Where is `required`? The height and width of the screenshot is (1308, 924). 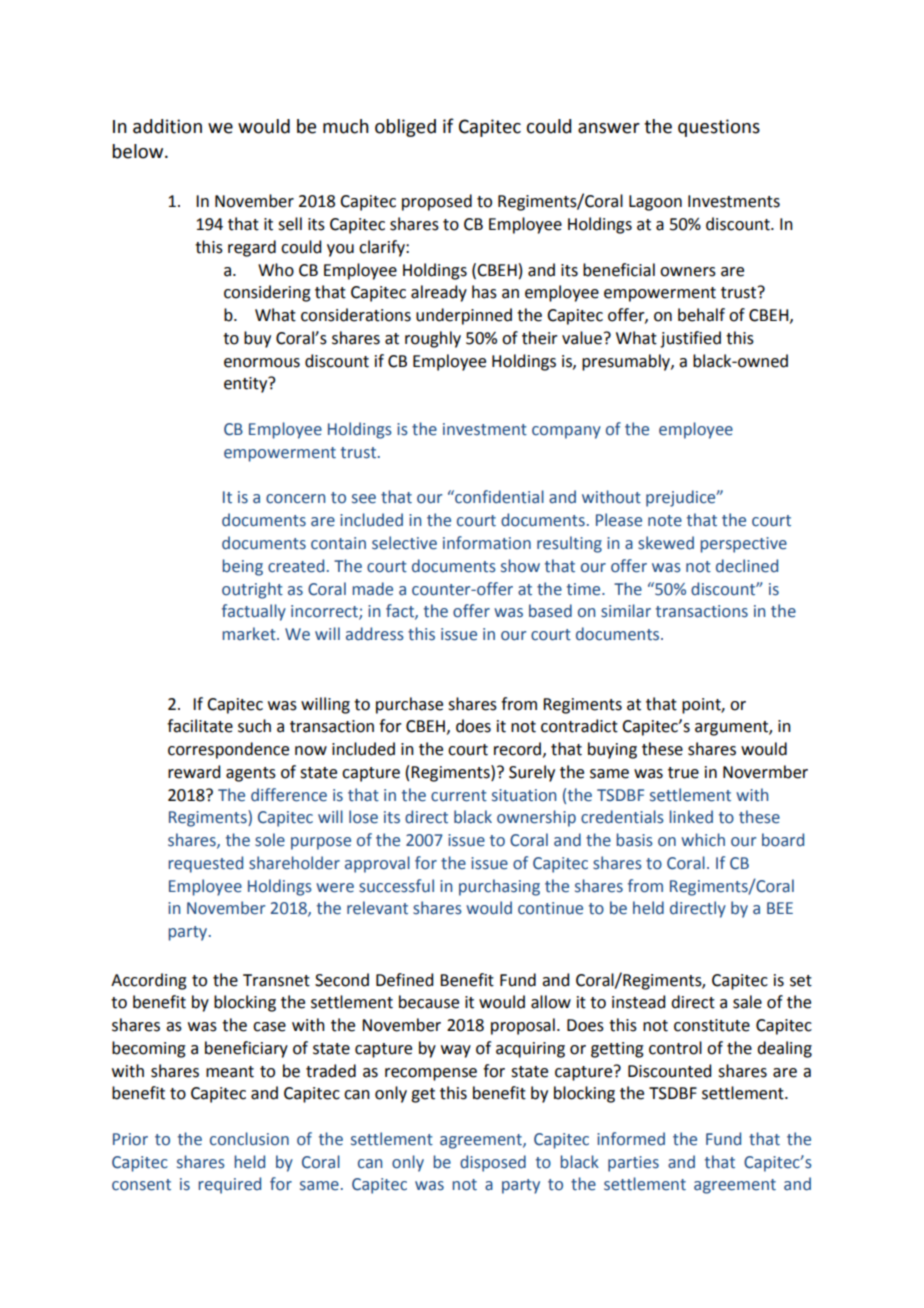
required is located at coordinates (229, 1185).
